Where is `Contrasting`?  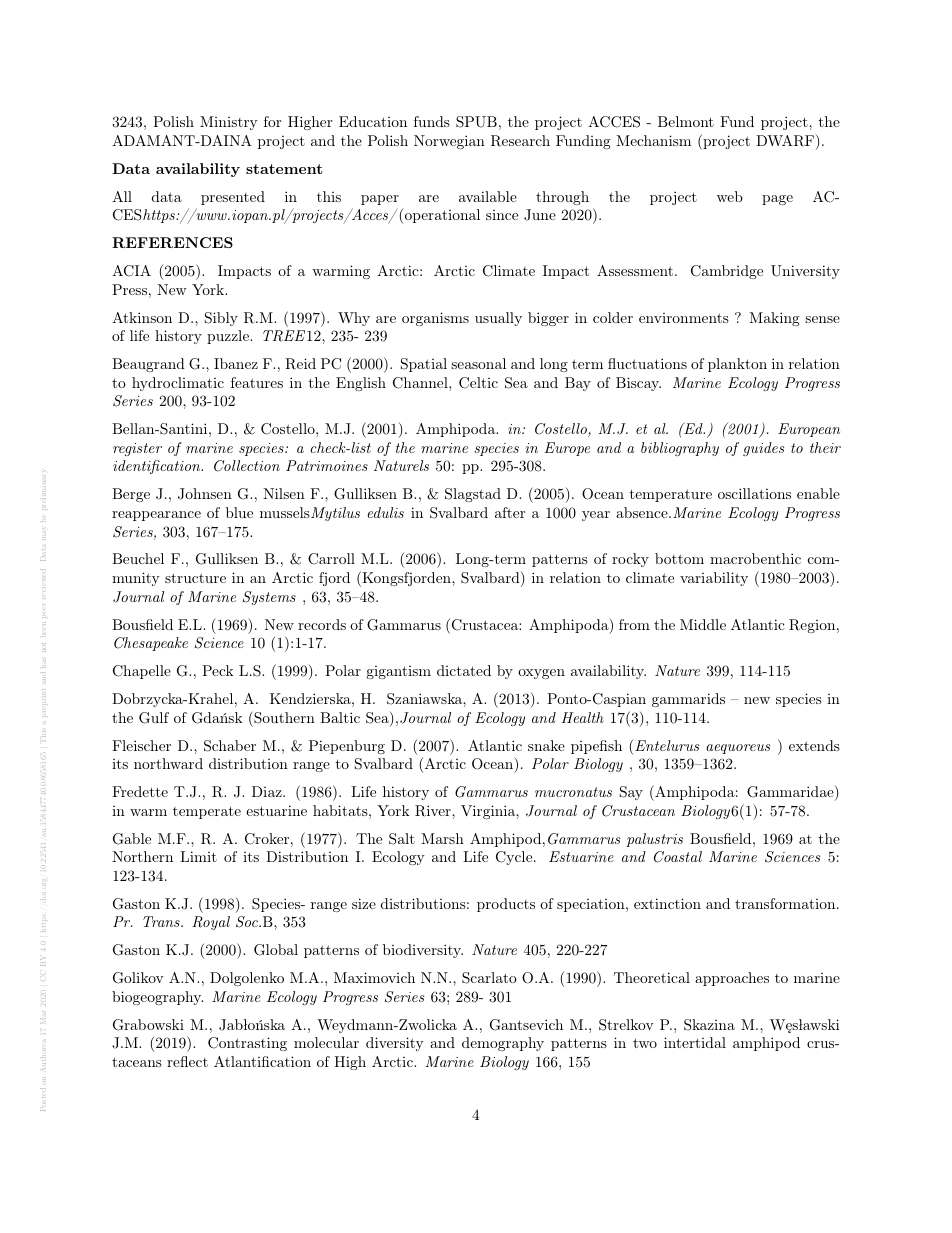 Contrasting is located at coordinates (247, 1044).
